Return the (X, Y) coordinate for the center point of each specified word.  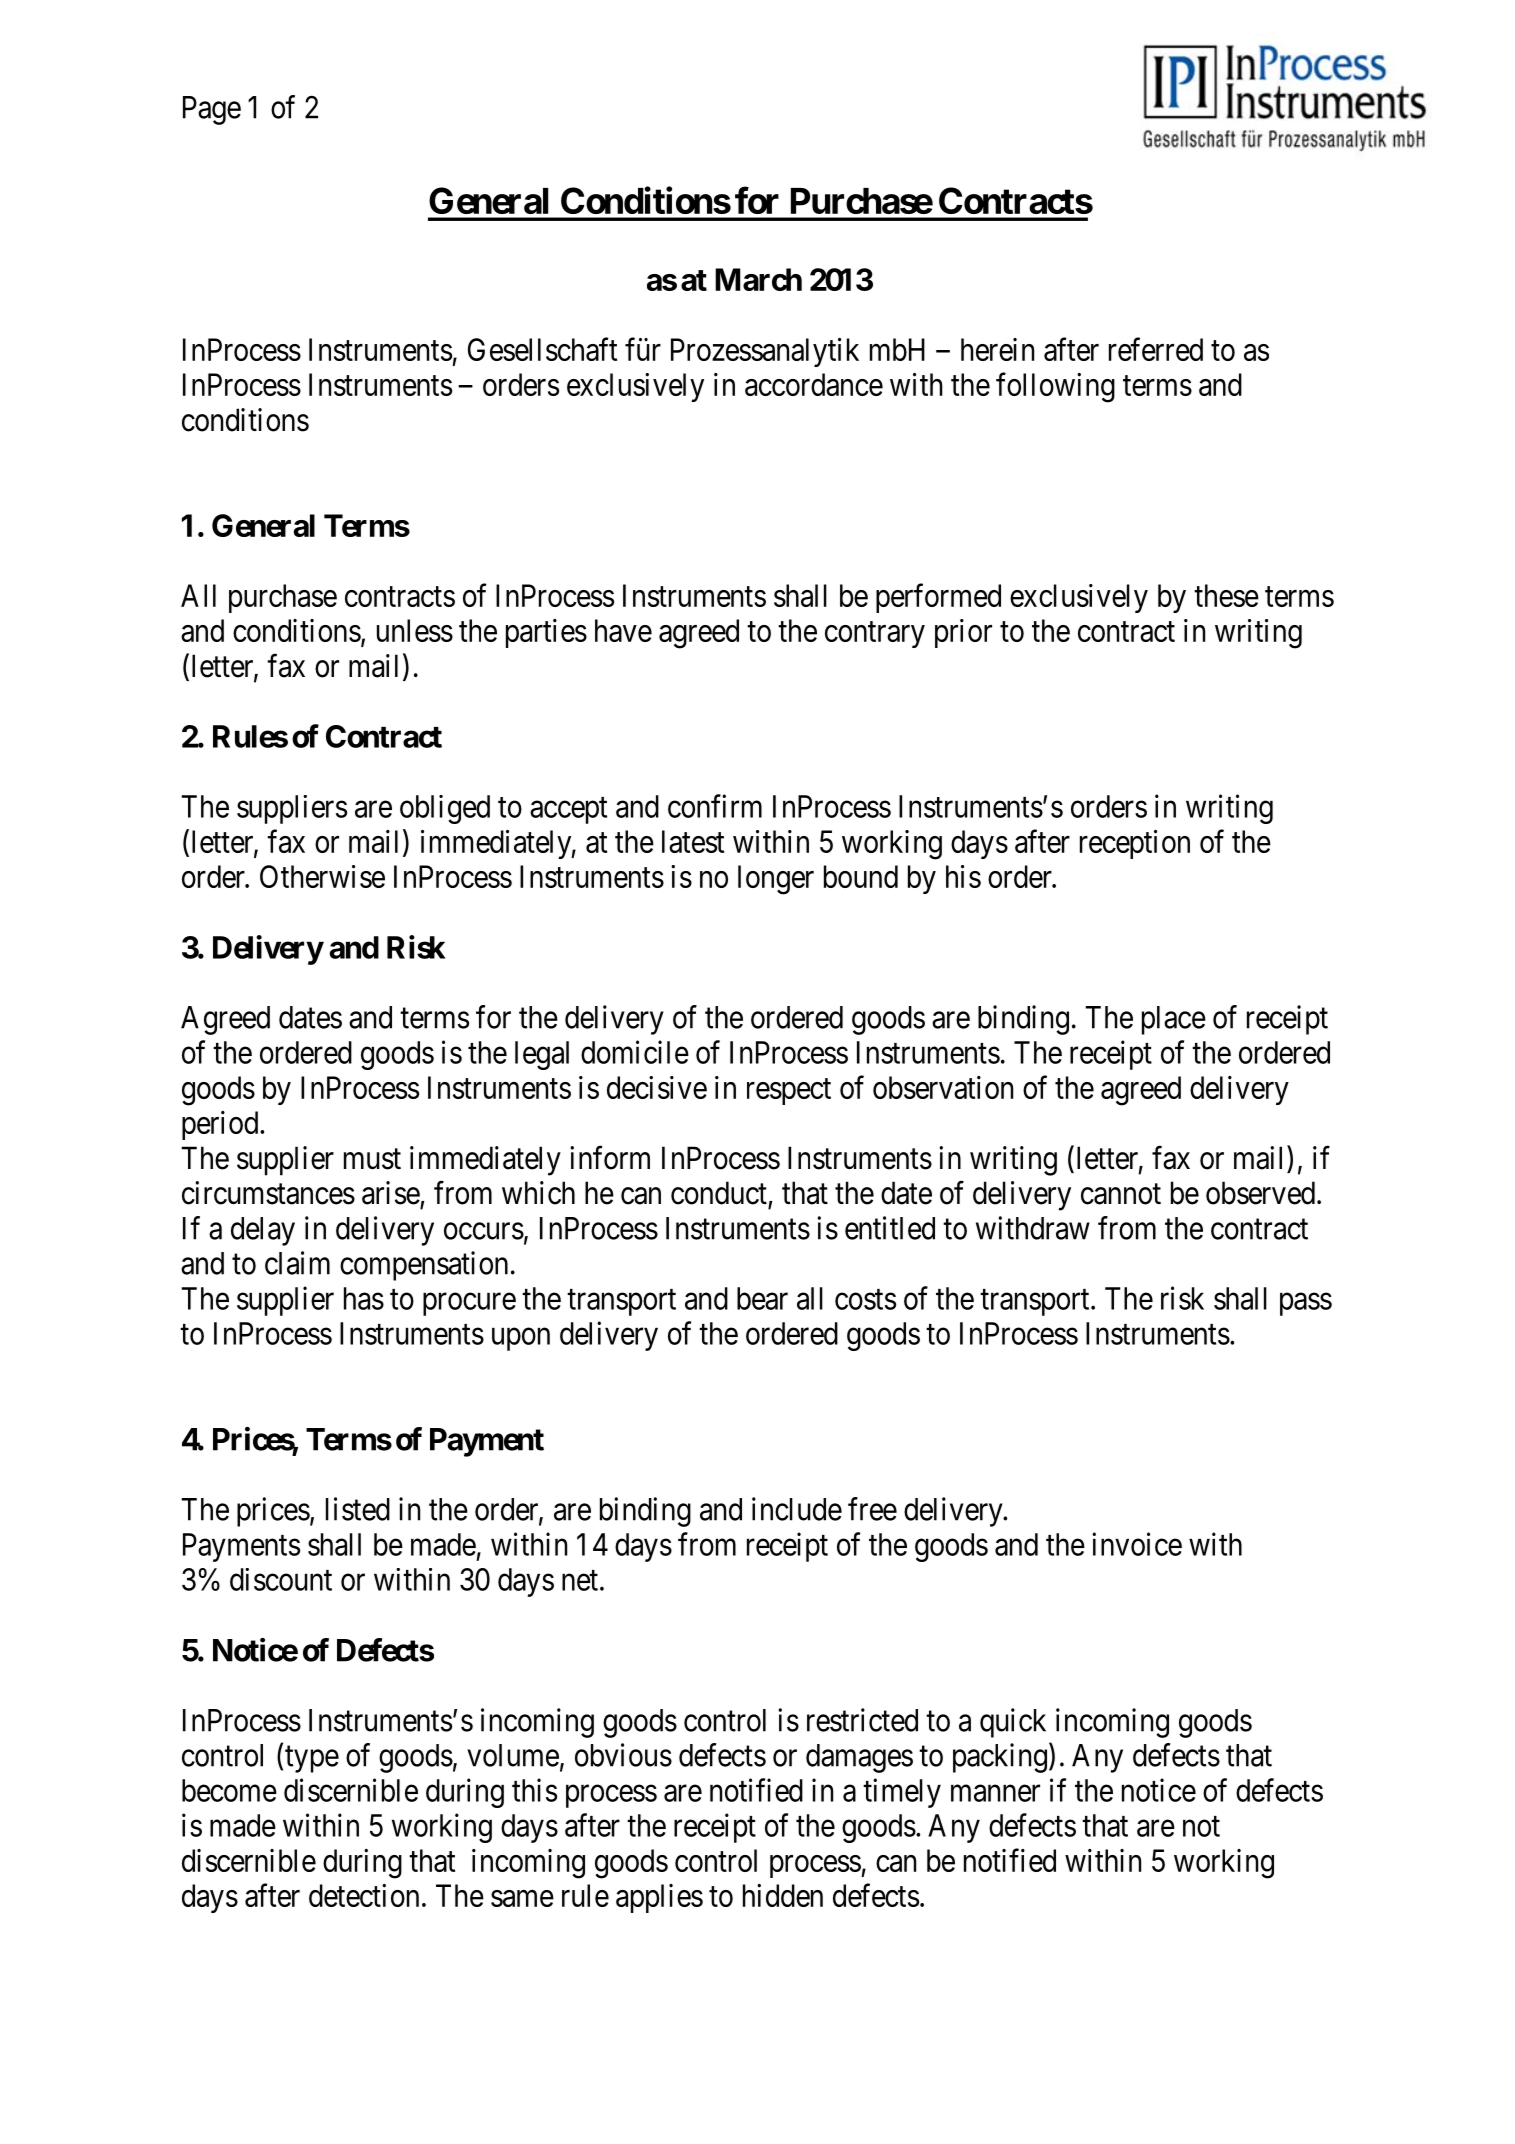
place (1174, 1020)
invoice (1137, 1544)
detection (364, 1895)
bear (762, 1298)
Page (212, 110)
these (1226, 595)
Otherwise (322, 876)
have (623, 630)
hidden (783, 1895)
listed (358, 1509)
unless (415, 630)
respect (789, 1091)
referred (1156, 349)
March (758, 279)
